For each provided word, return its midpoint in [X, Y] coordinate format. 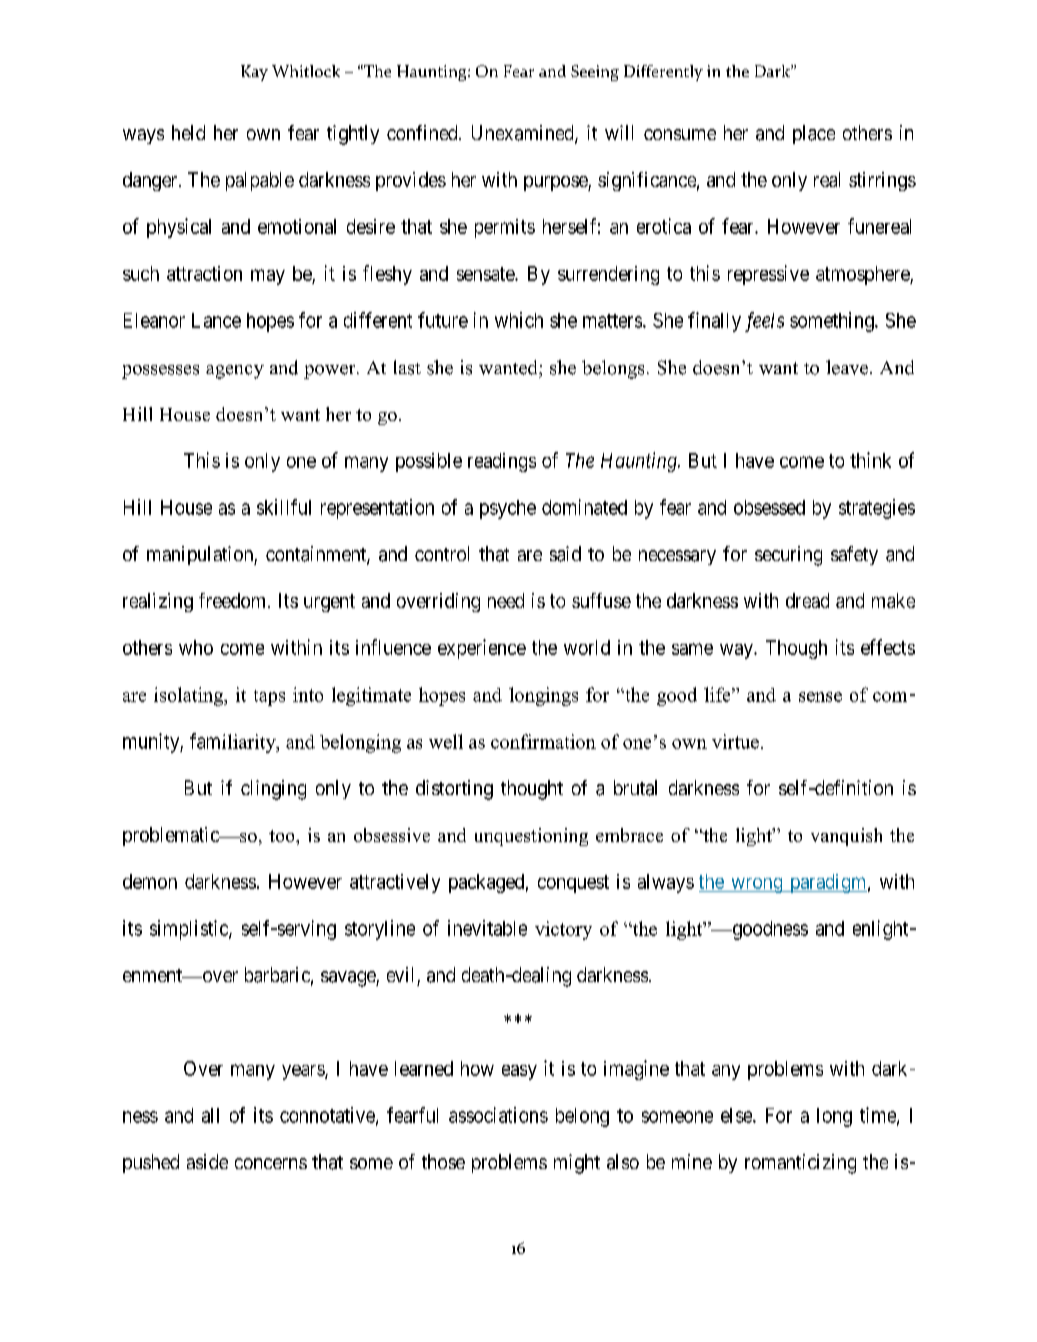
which [519, 320]
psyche [508, 509]
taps [269, 698]
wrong [757, 885]
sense [820, 697]
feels [764, 322]
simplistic [190, 930]
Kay [254, 73]
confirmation [543, 741]
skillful [284, 507]
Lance [216, 320]
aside [207, 1161]
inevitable [487, 928]
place [814, 134]
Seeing [595, 73]
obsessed [769, 507]
